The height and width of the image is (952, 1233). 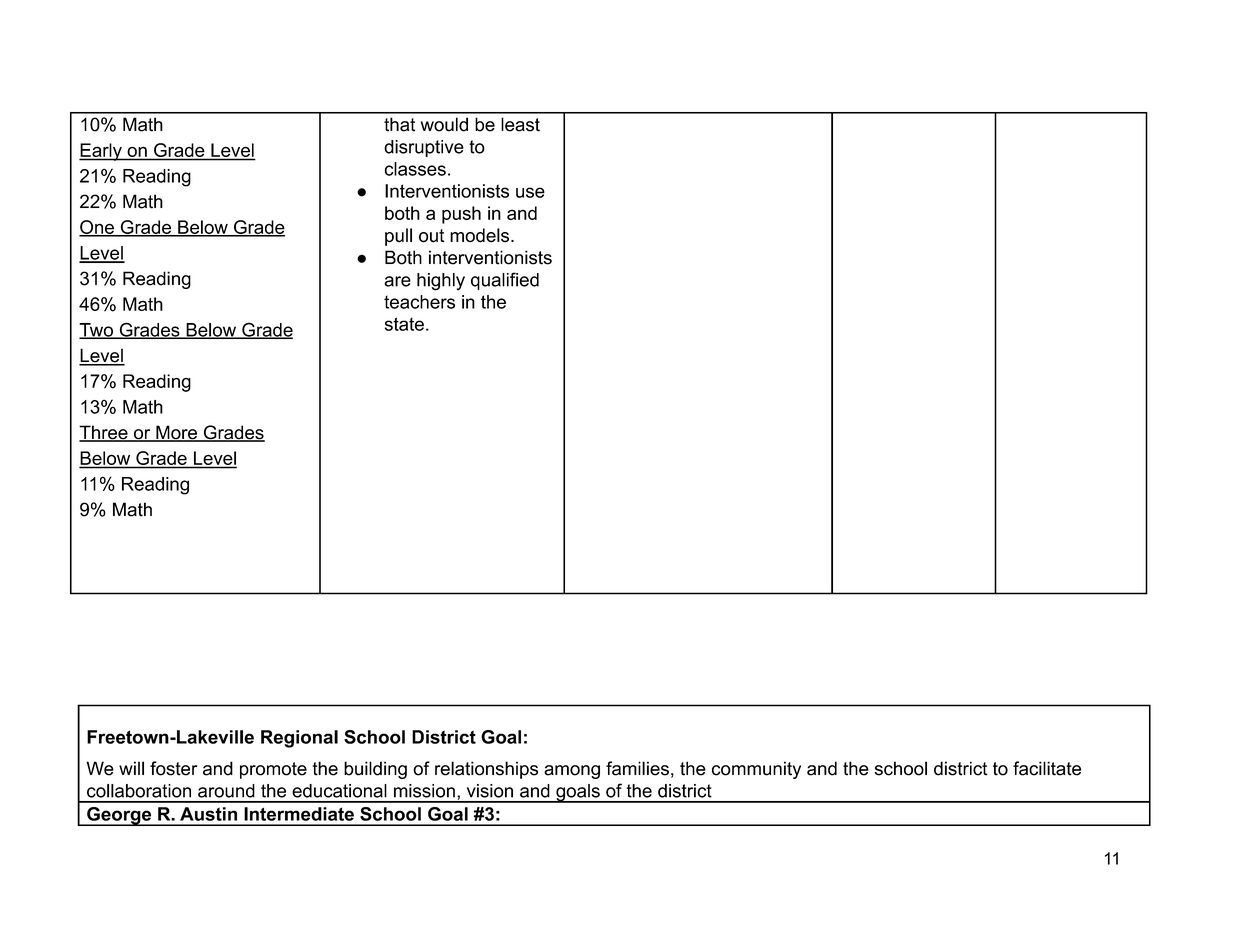 I want to click on families, so click(x=637, y=768).
